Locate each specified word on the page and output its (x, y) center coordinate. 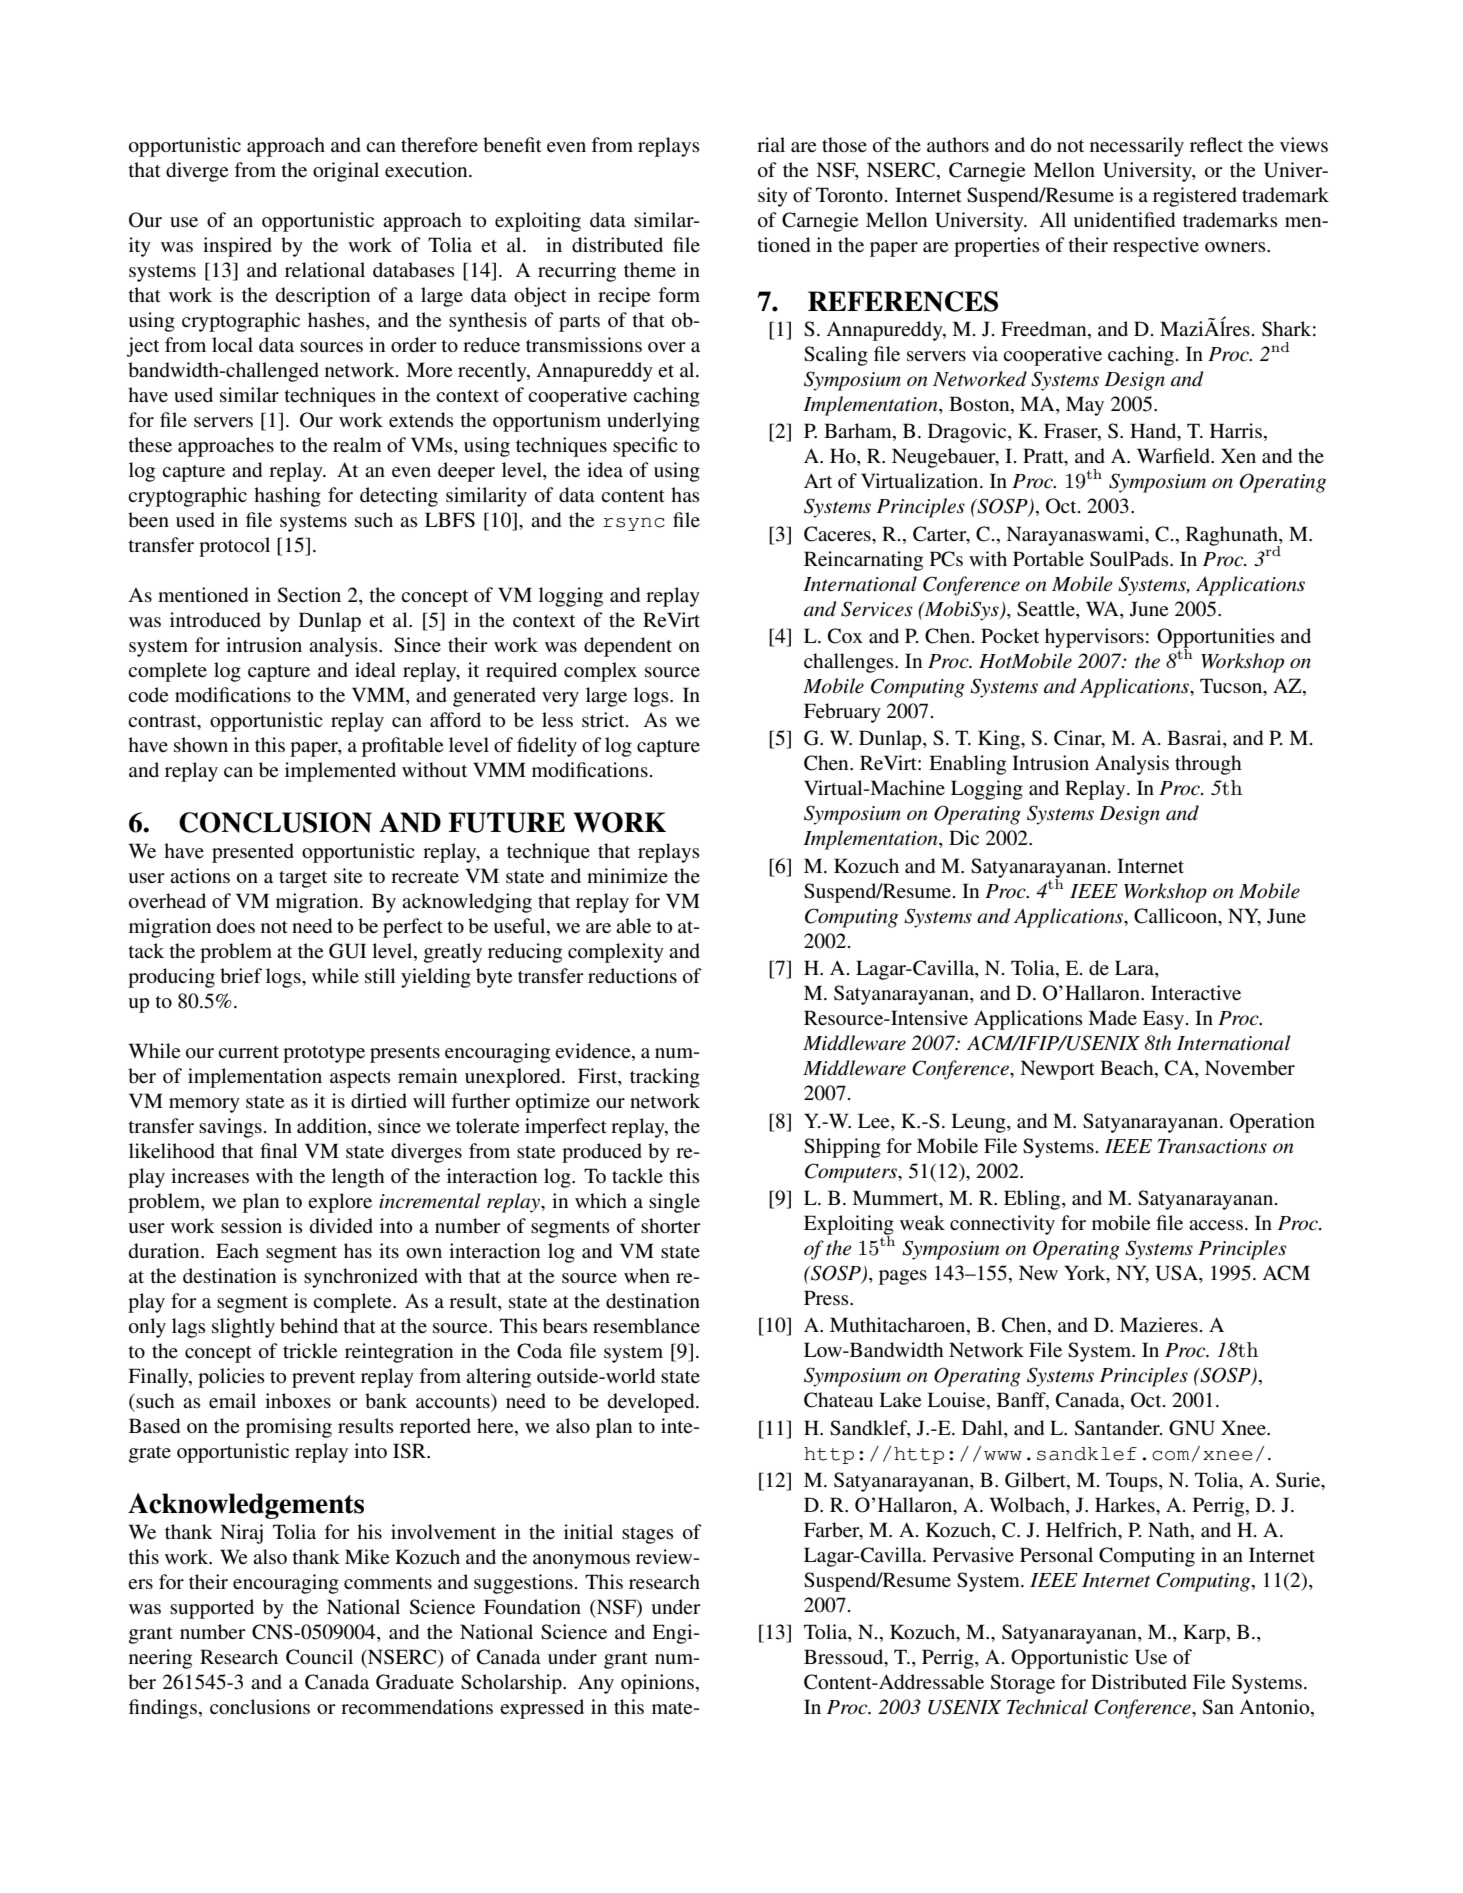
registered (1195, 197)
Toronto (849, 195)
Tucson (1232, 687)
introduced (215, 620)
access (1216, 1225)
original (346, 172)
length (358, 1178)
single (674, 1203)
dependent (628, 647)
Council (319, 1657)
